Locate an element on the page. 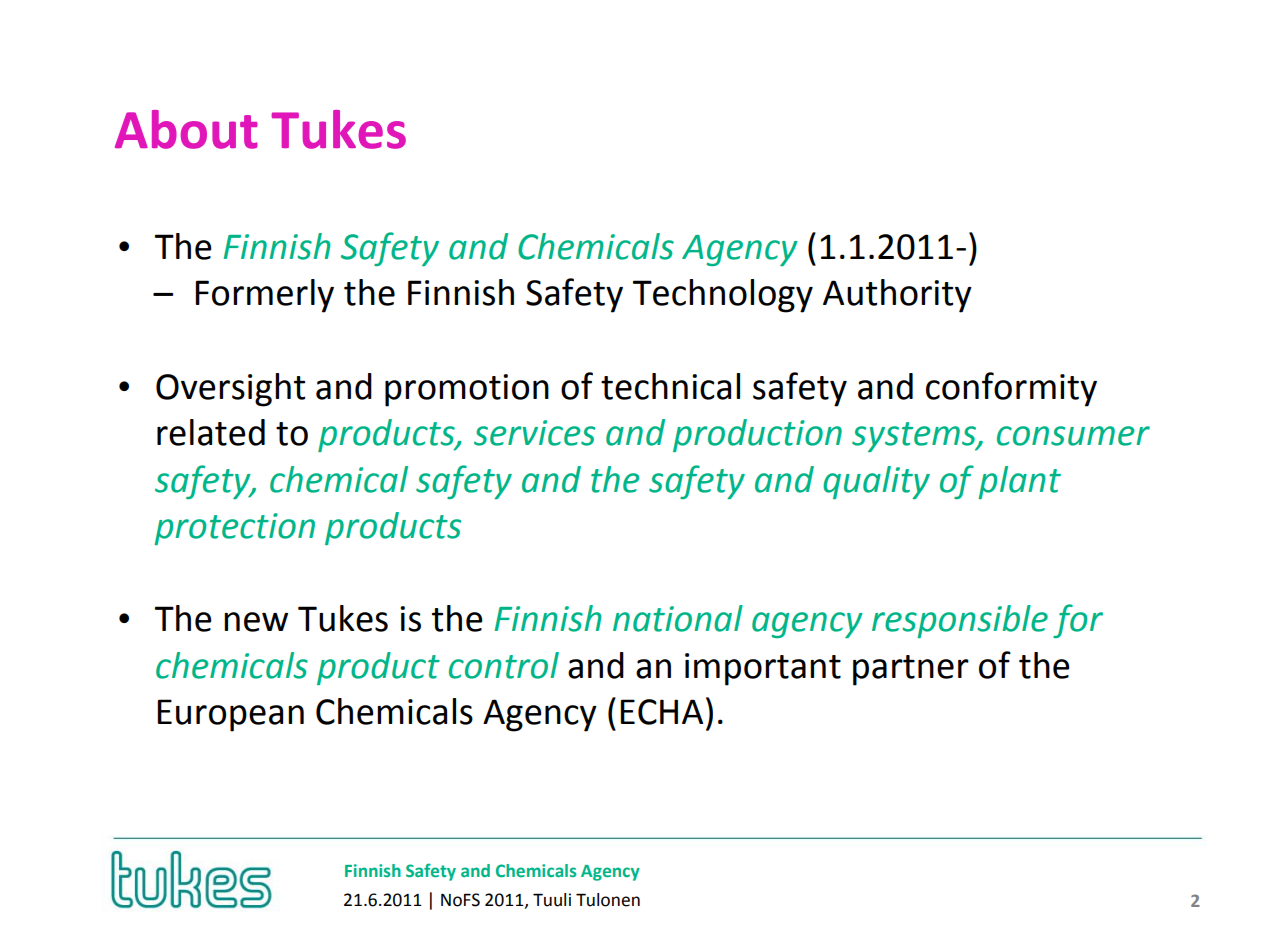 The image size is (1270, 952). Technology is located at coordinates (723, 296).
